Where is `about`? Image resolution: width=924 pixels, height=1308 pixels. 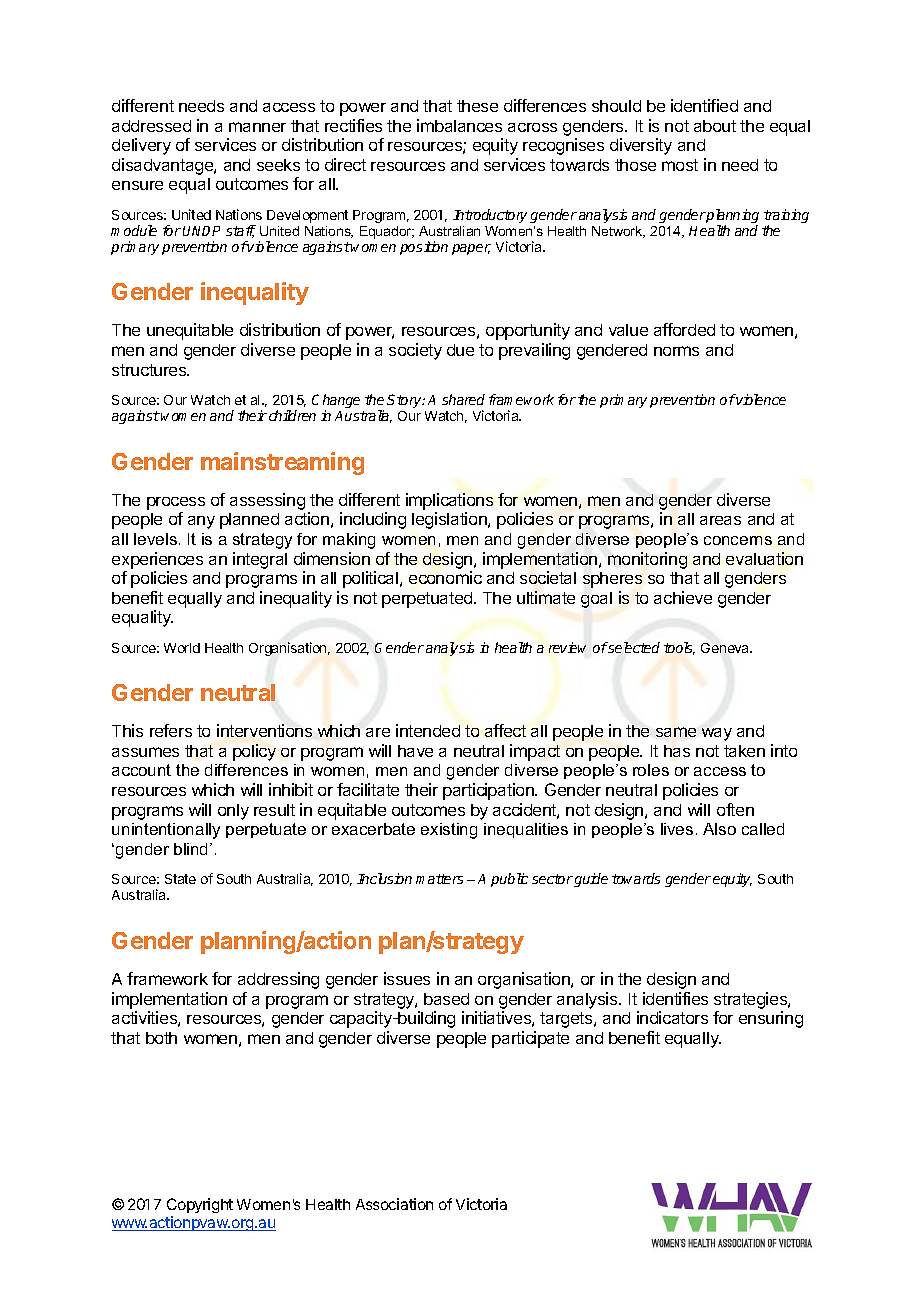
about is located at coordinates (715, 126).
